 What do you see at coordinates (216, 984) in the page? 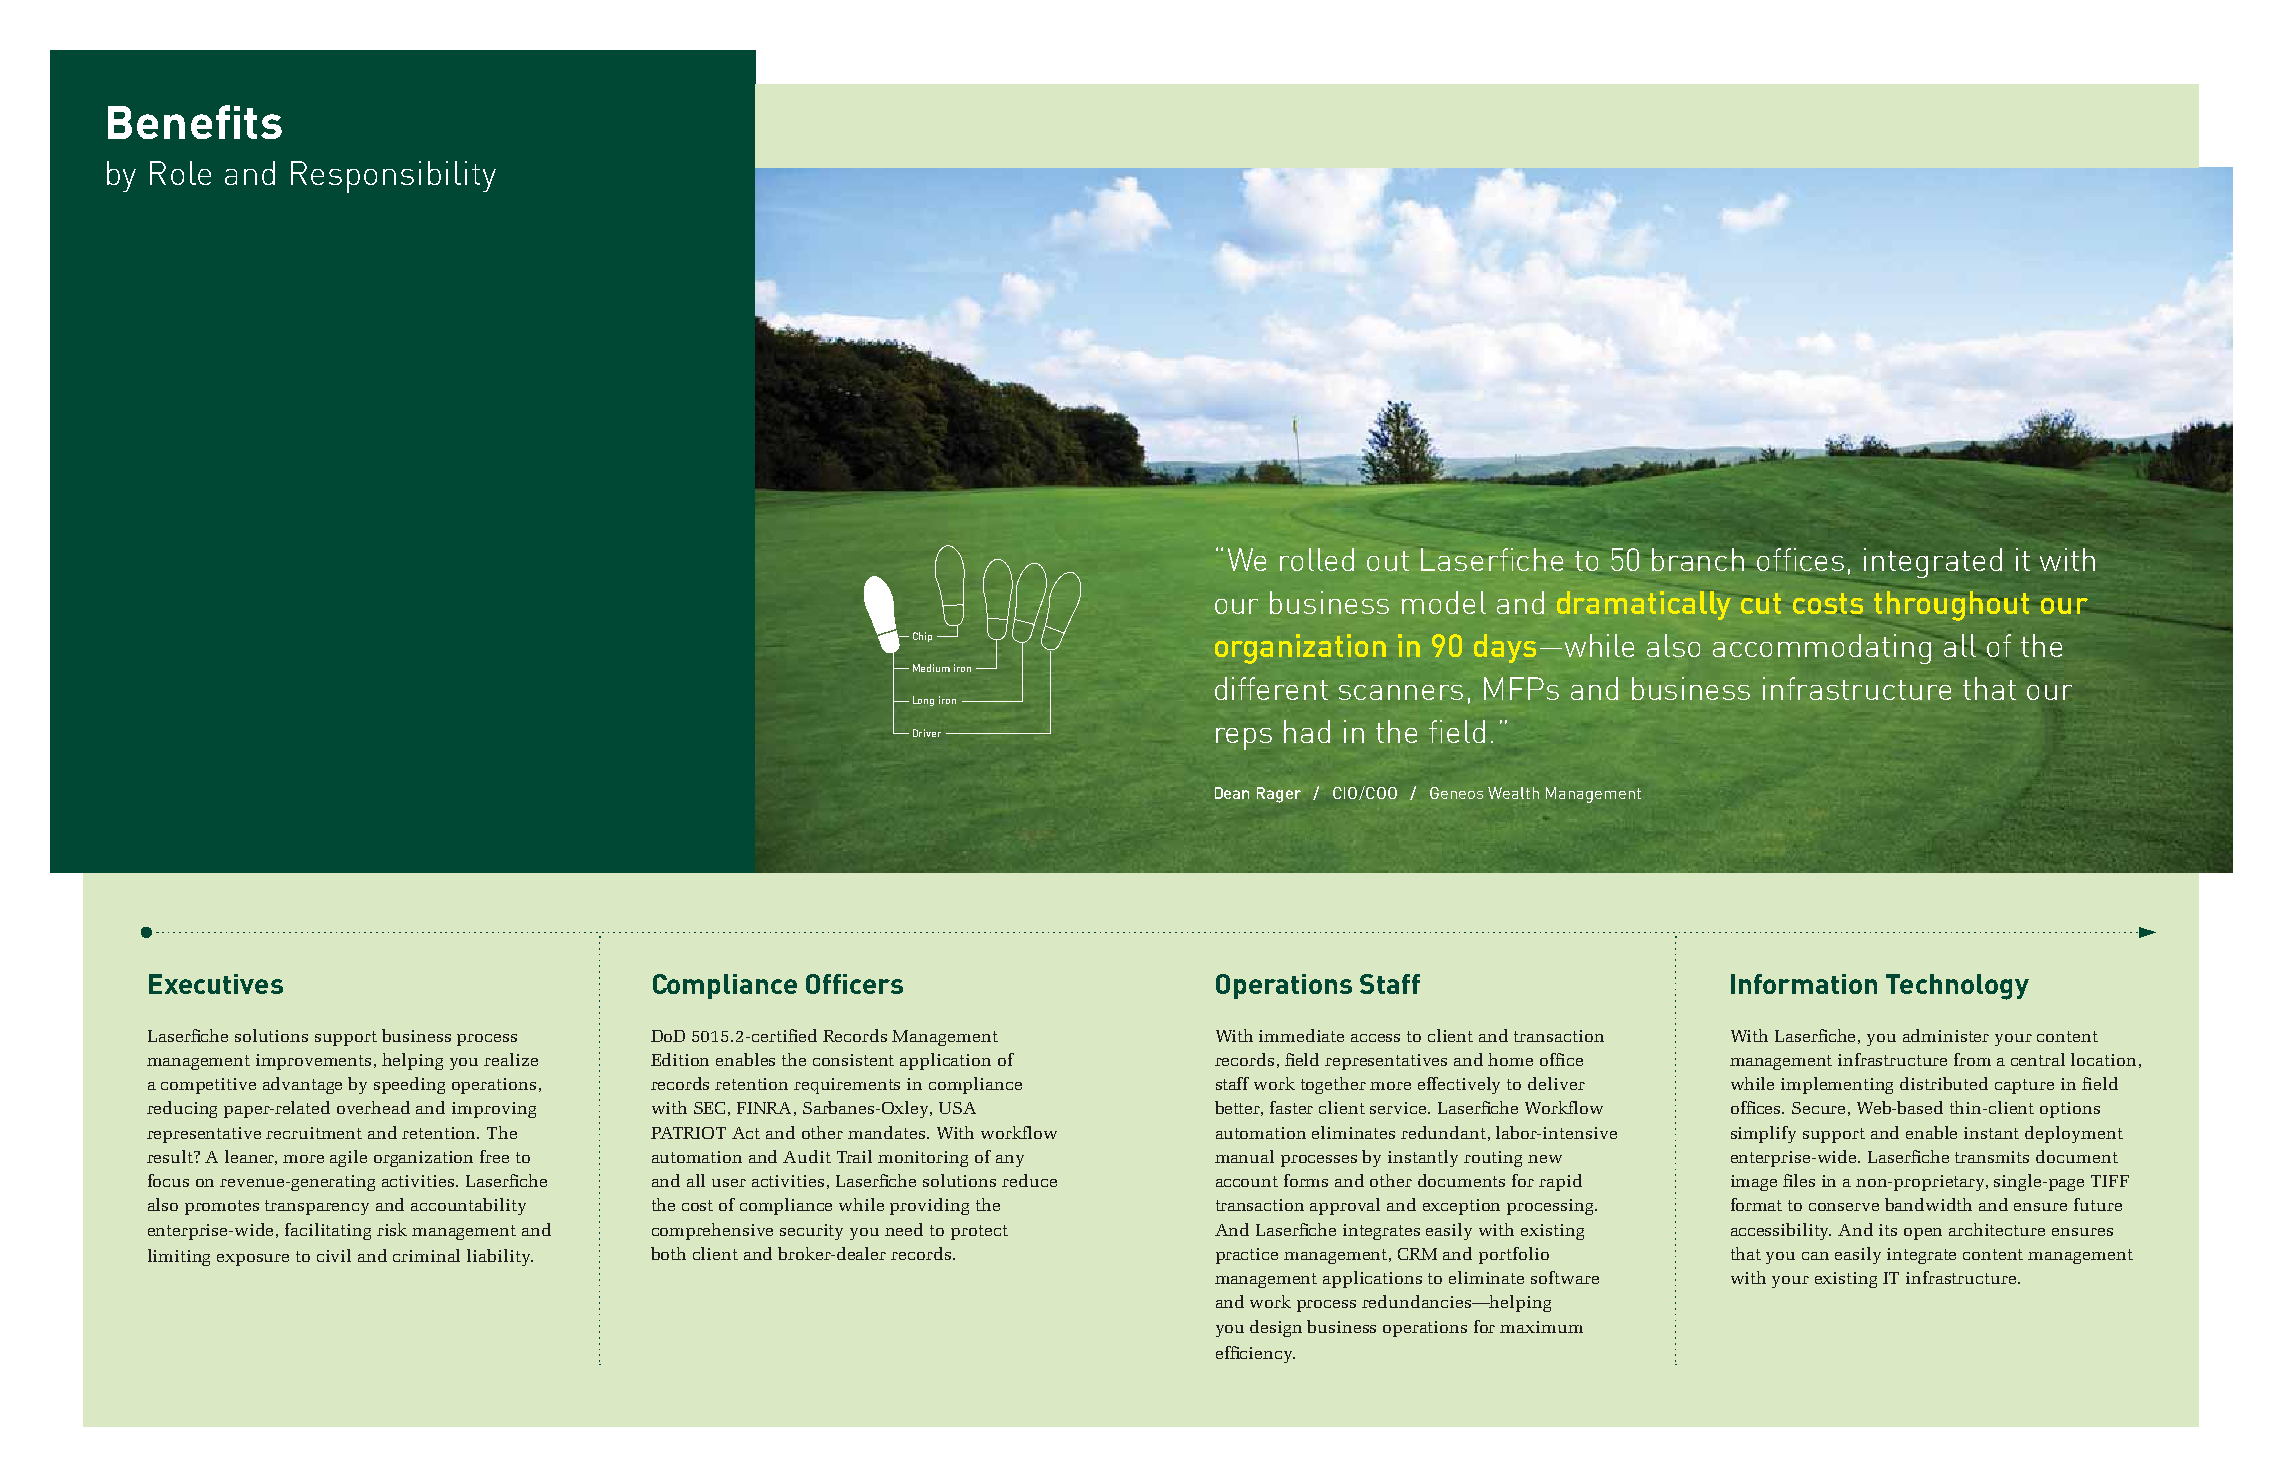
I see `Executives` at bounding box center [216, 984].
